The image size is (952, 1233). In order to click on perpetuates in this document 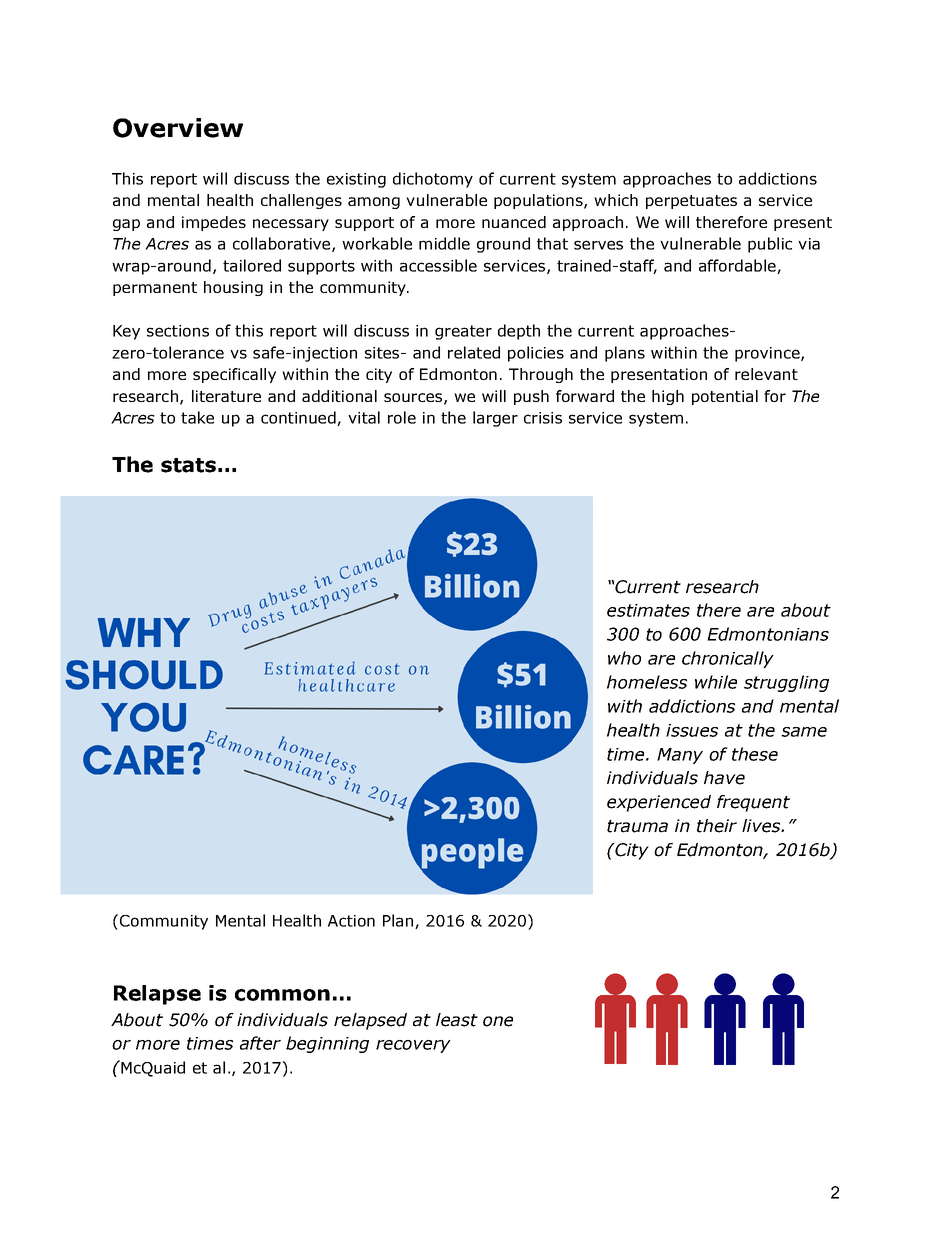, I will do `click(691, 202)`.
